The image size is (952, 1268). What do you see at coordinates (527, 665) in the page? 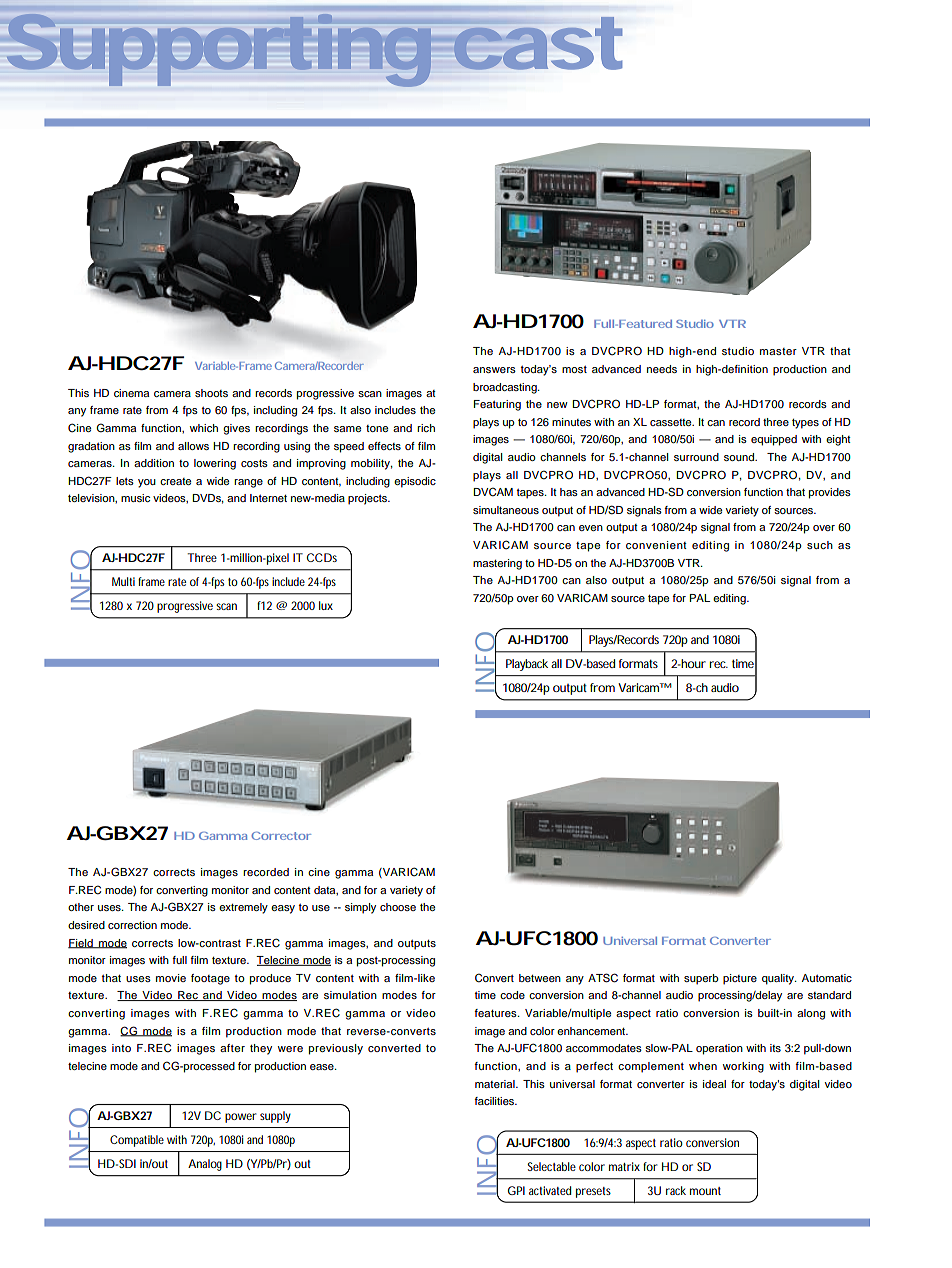
I see `Playback` at bounding box center [527, 665].
